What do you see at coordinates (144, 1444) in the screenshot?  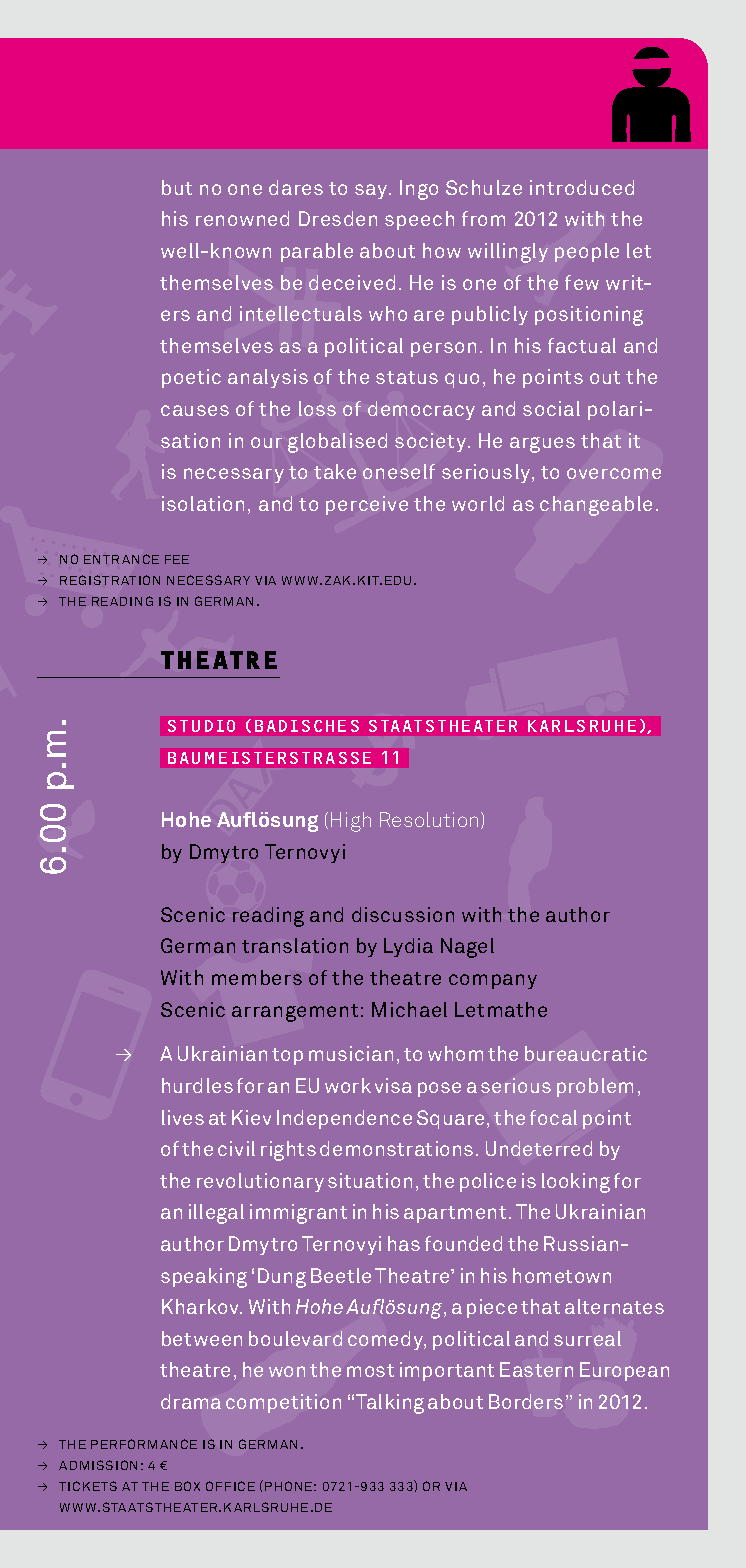 I see `performance` at bounding box center [144, 1444].
